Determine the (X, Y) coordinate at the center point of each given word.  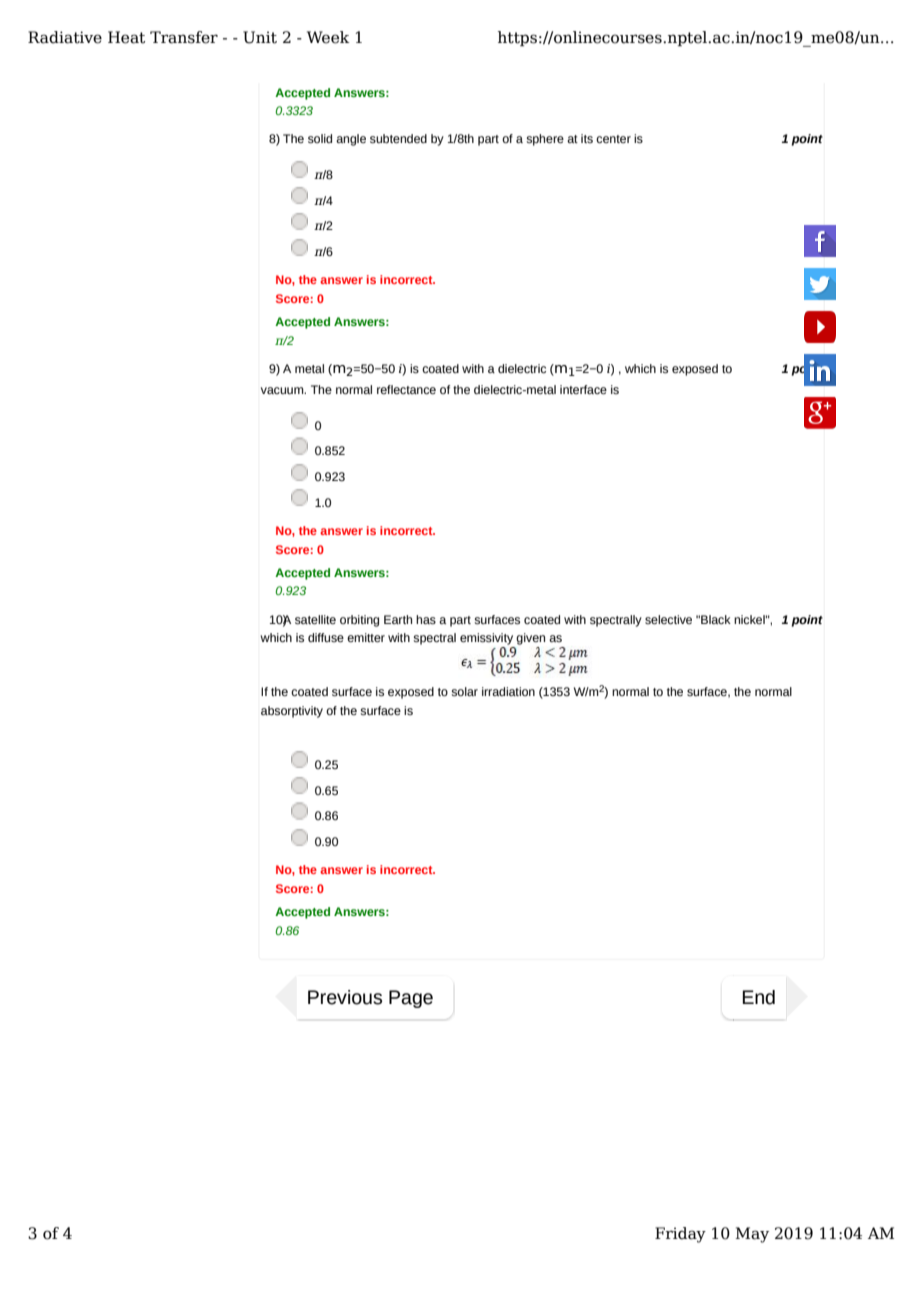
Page (411, 999)
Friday (680, 1235)
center (613, 139)
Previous (345, 997)
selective (668, 619)
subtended (398, 138)
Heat (126, 37)
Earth (398, 619)
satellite (315, 619)
